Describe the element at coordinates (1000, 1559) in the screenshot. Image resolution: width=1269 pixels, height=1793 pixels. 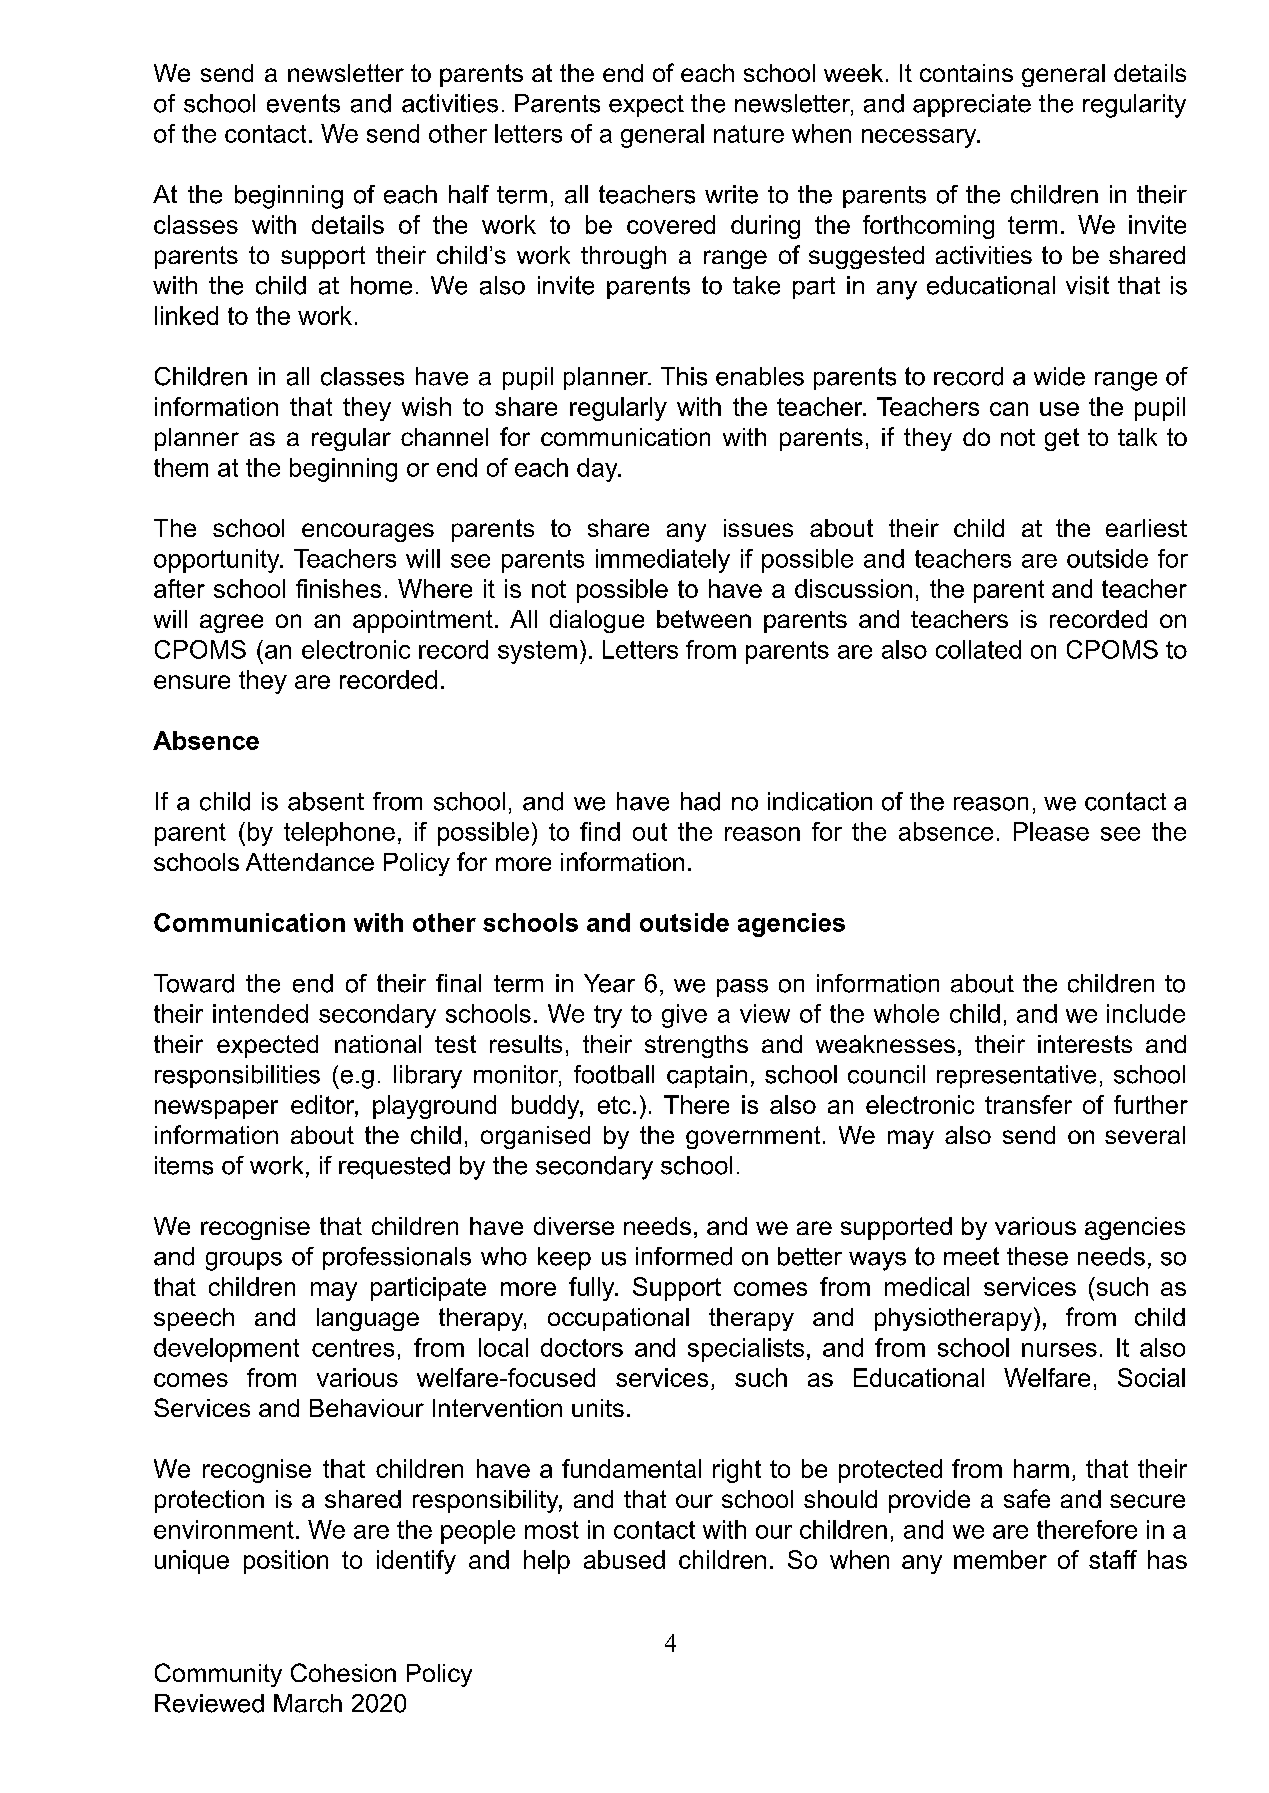
I see `member` at that location.
